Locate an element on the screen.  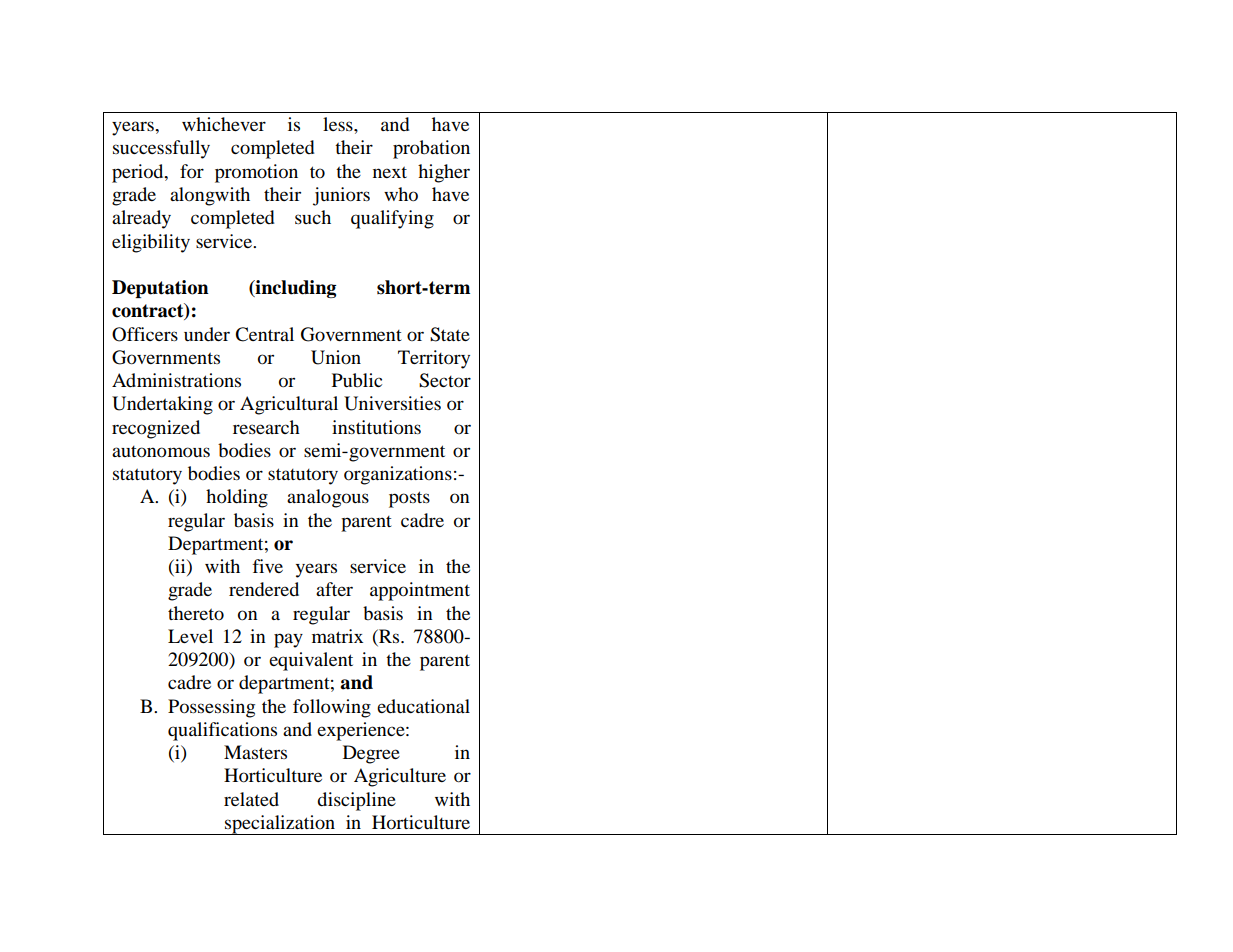
promotion is located at coordinates (256, 173).
